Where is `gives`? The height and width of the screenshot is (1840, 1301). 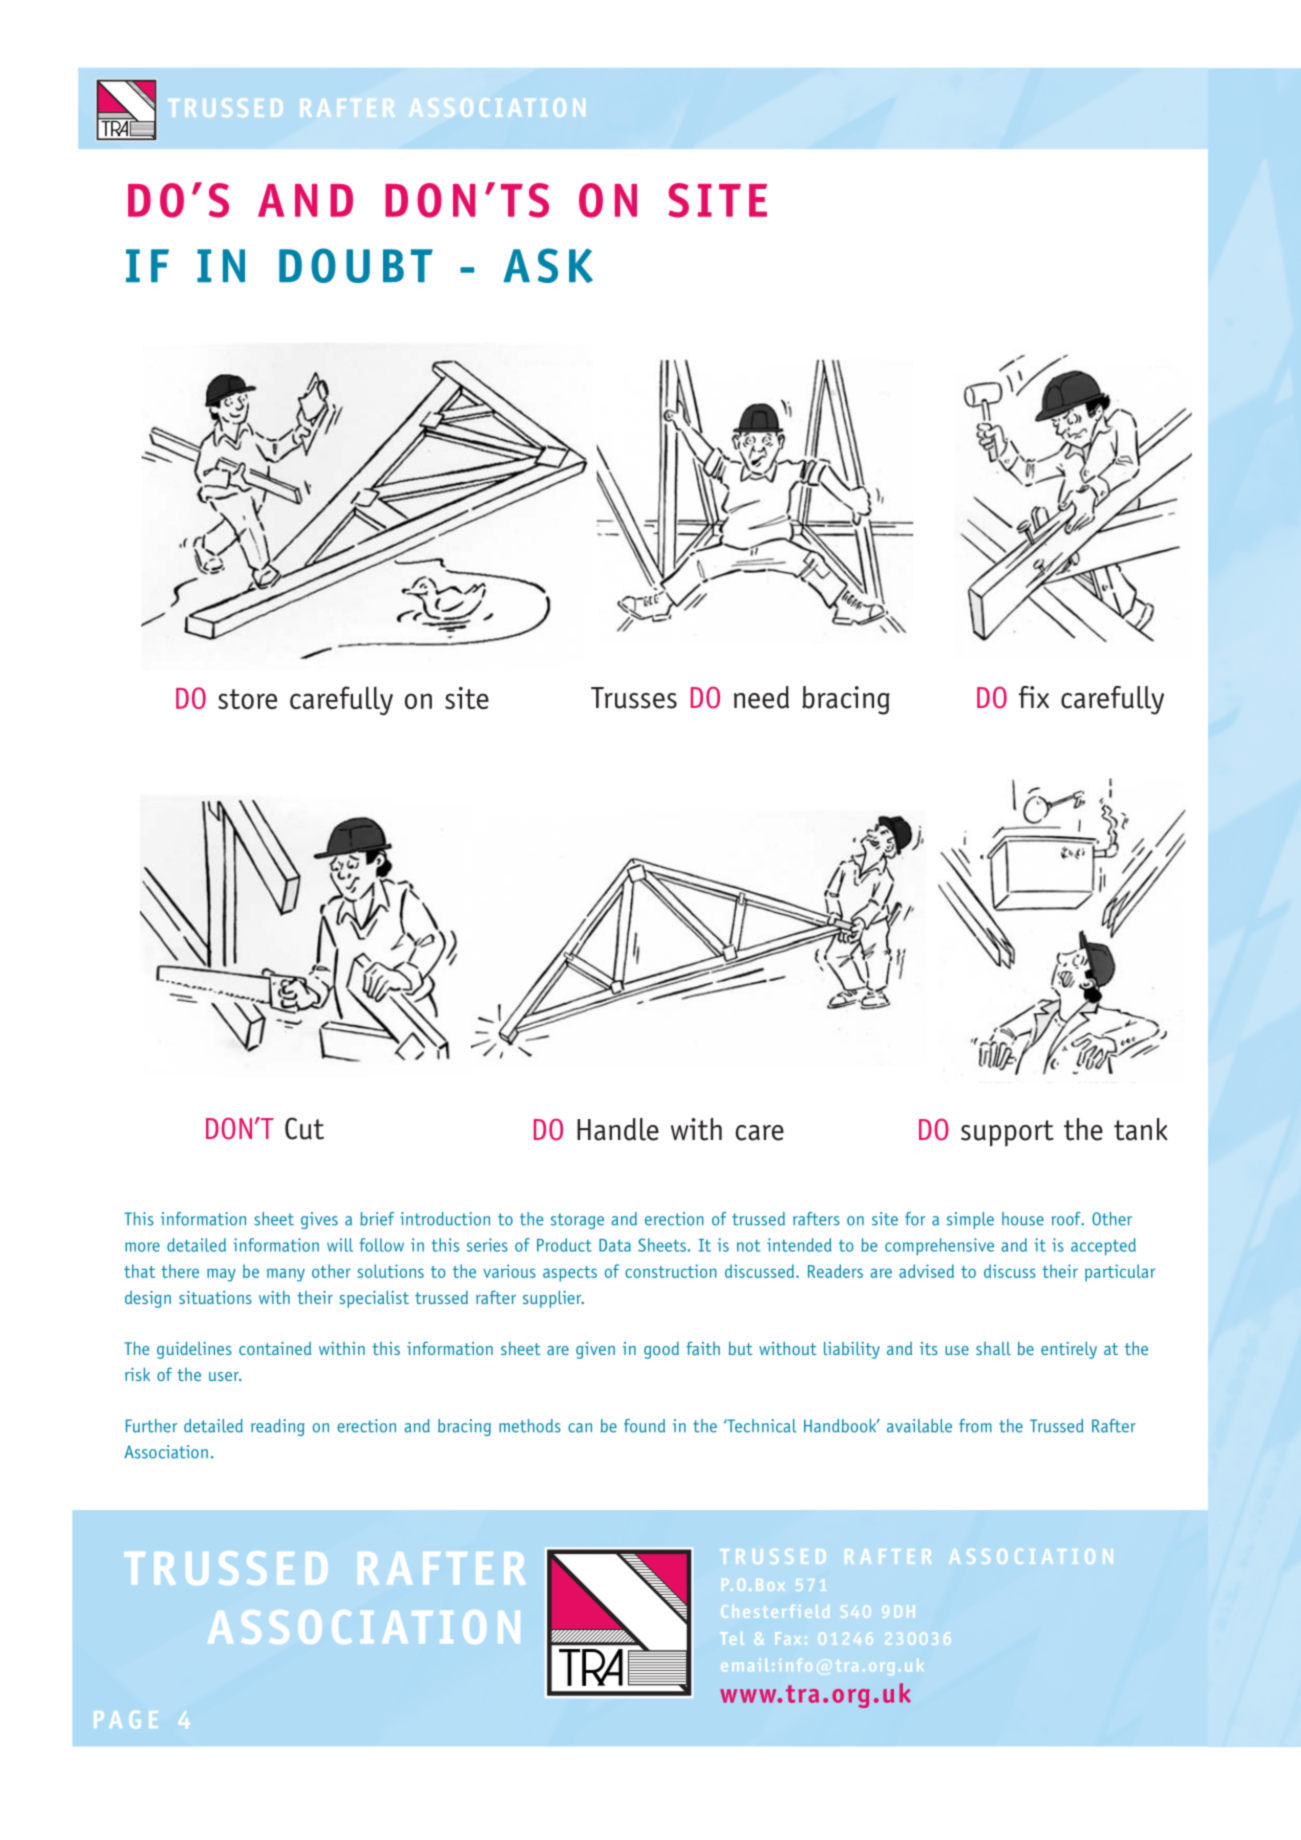
gives is located at coordinates (319, 1220).
